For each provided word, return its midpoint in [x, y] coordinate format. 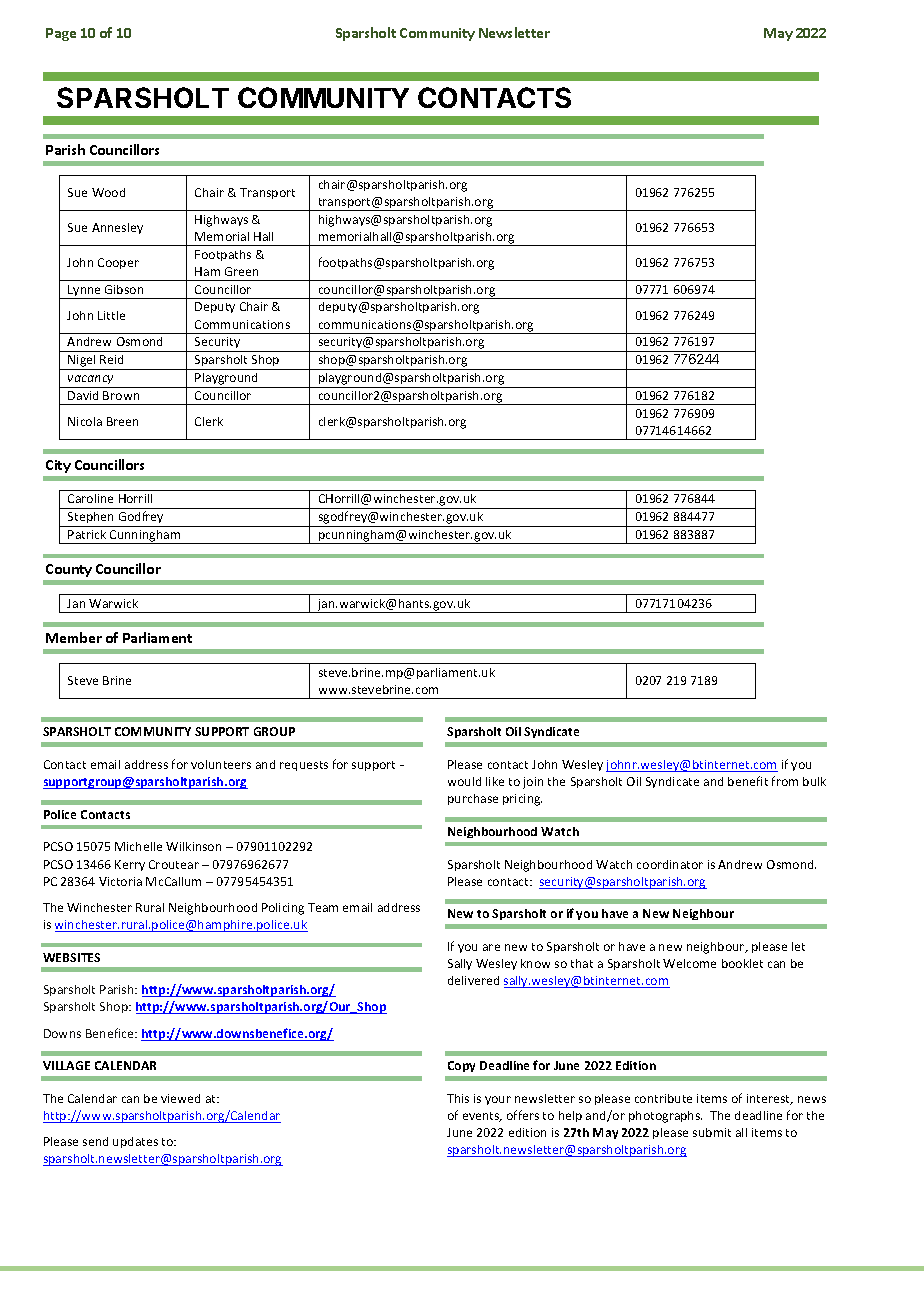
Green [241, 271]
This [458, 1098]
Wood [108, 192]
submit [712, 1132]
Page [61, 34]
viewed [180, 1098]
